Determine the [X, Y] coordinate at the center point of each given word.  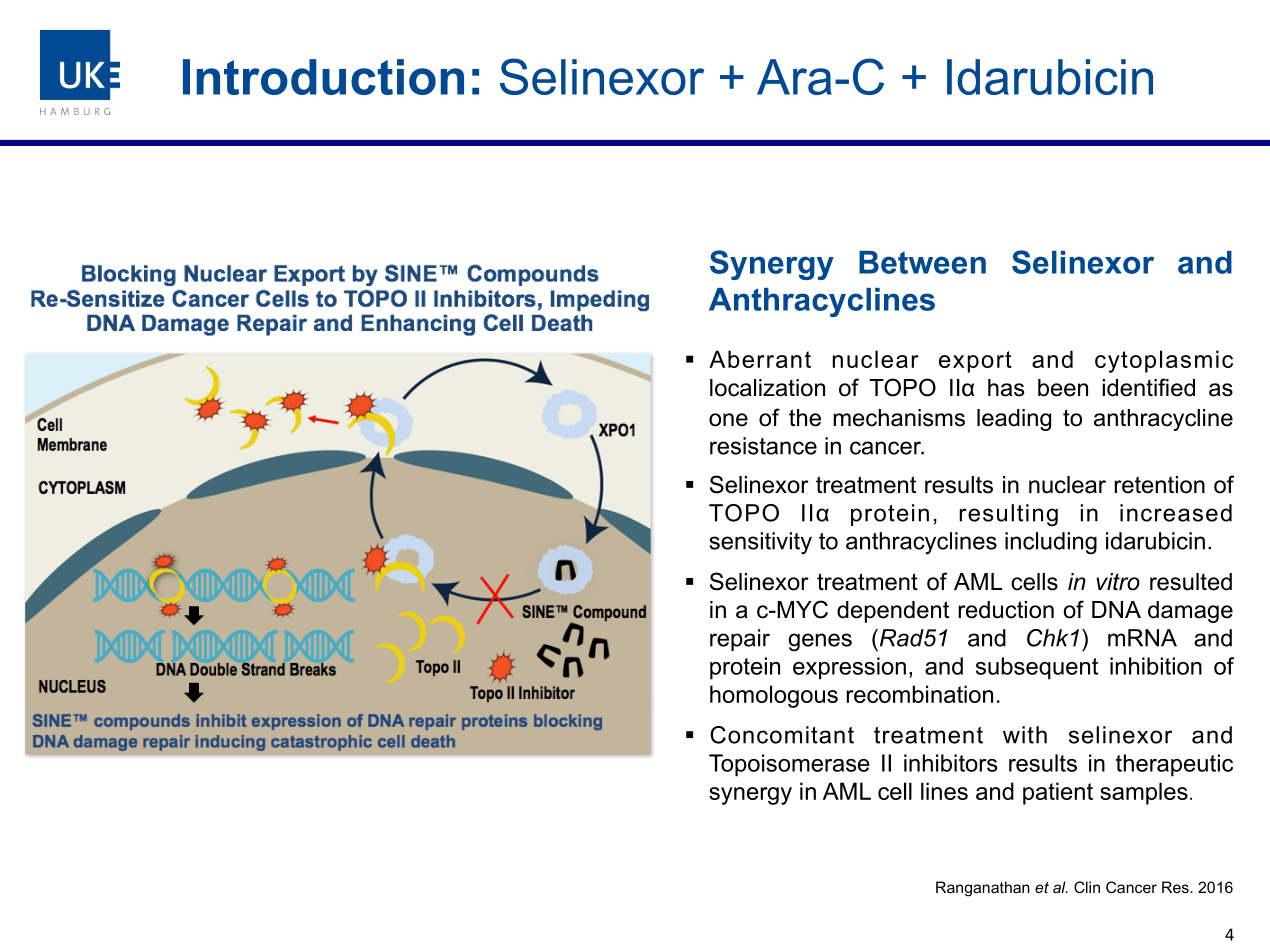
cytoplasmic [1164, 361]
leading [1014, 420]
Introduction [323, 77]
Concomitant [782, 735]
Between [922, 262]
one [728, 420]
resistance [763, 446]
